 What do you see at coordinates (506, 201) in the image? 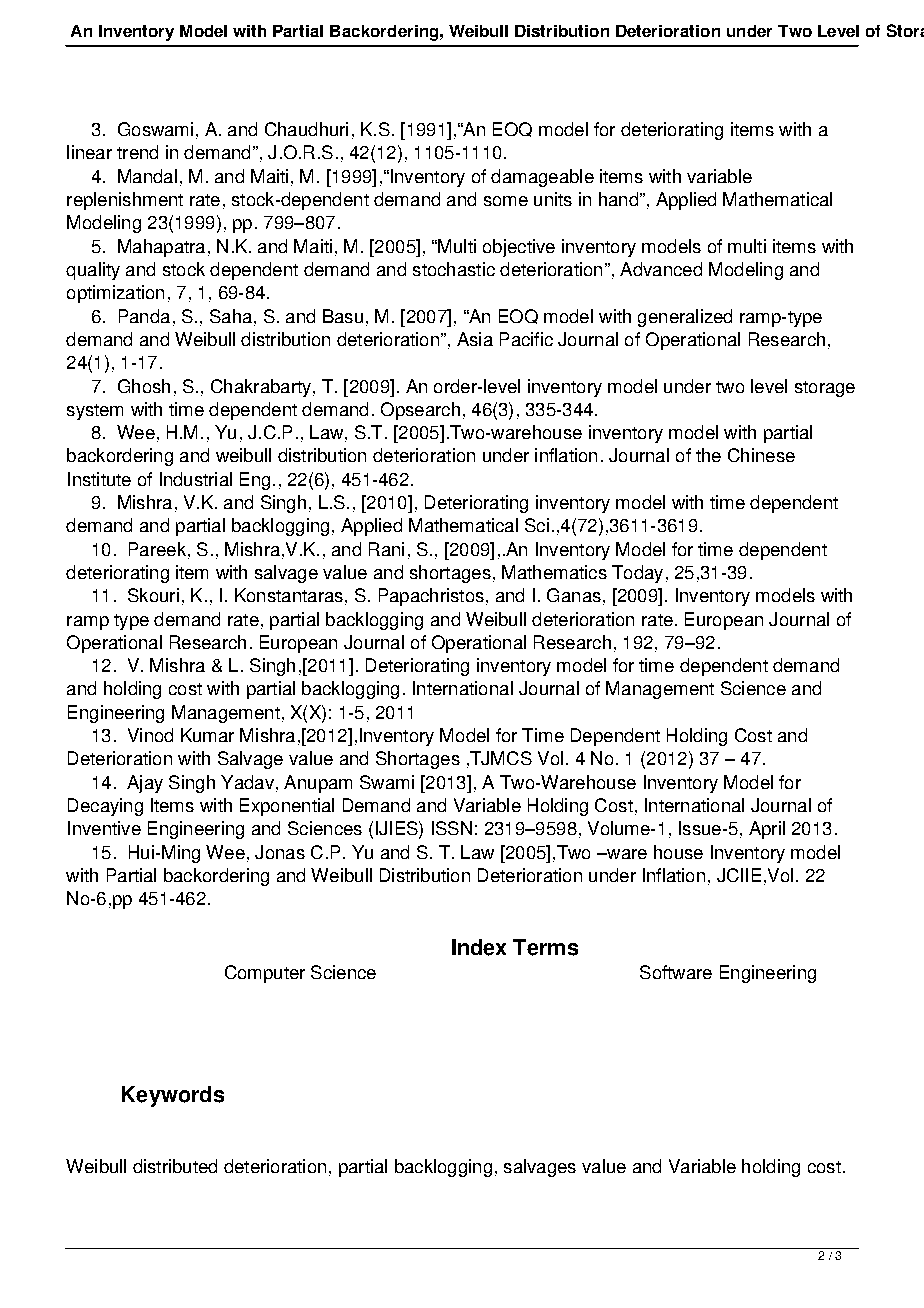
I see `some` at bounding box center [506, 201].
